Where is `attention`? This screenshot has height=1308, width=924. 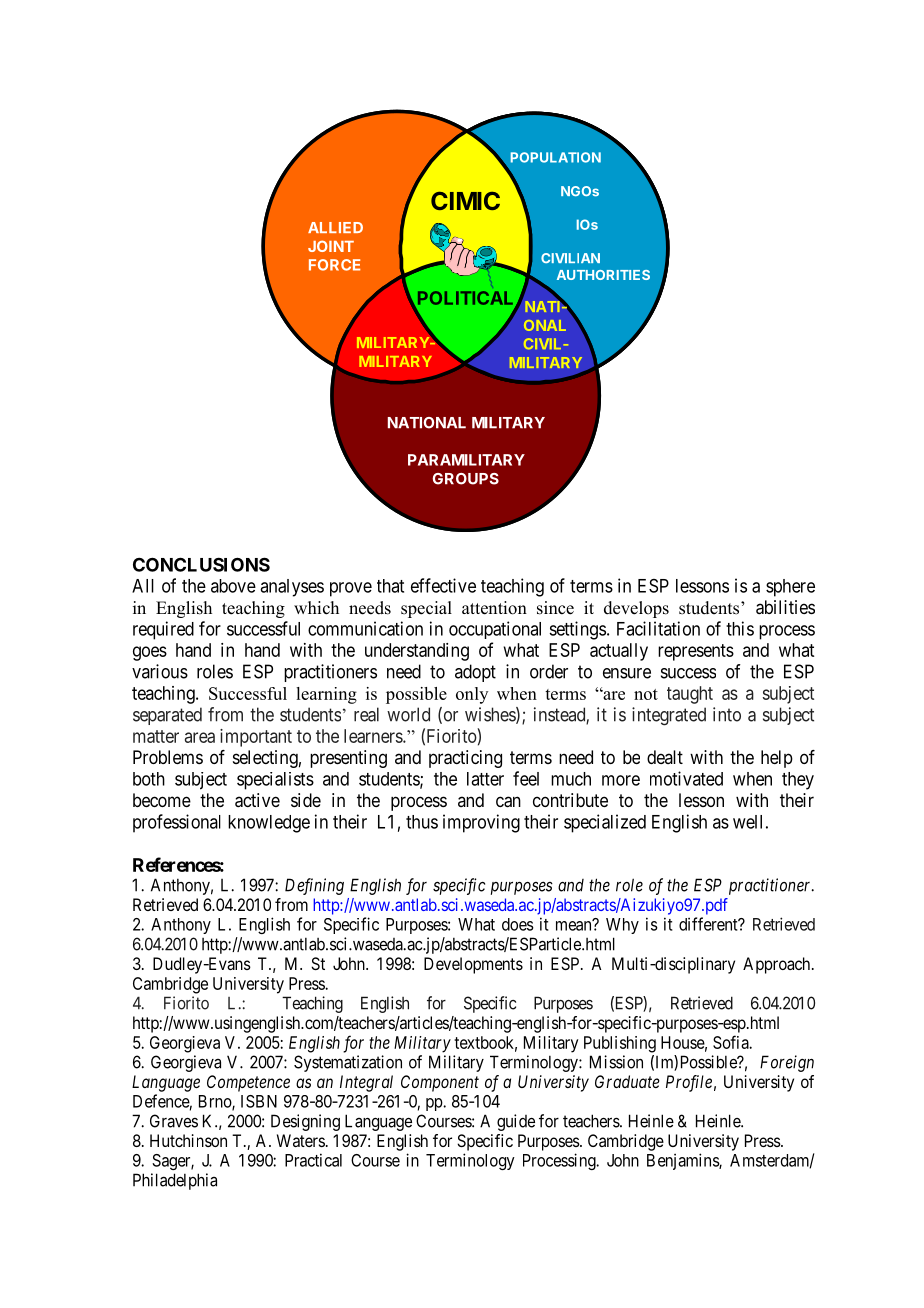
attention is located at coordinates (494, 608).
